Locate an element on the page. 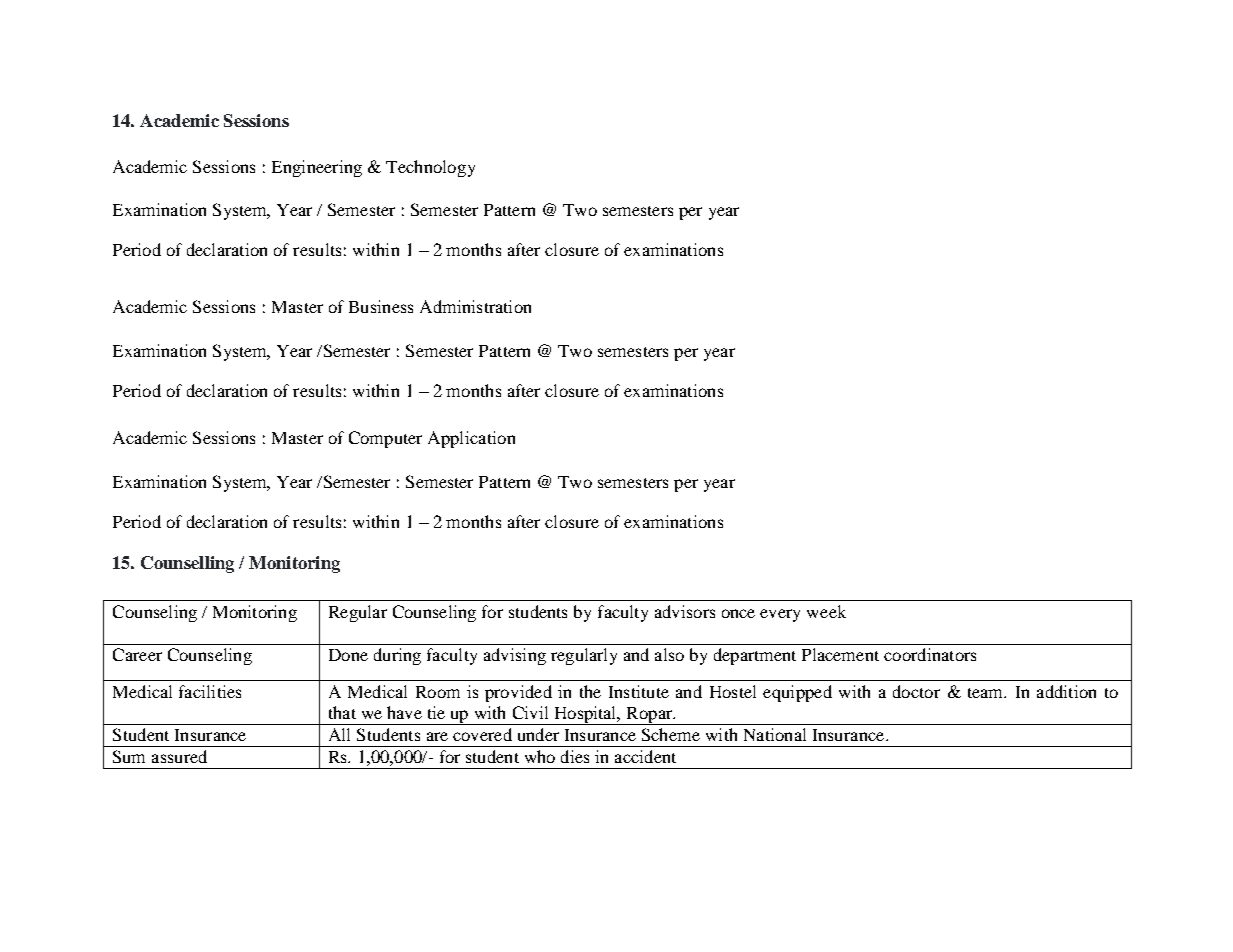 The image size is (1233, 952). Counselling is located at coordinates (187, 564).
